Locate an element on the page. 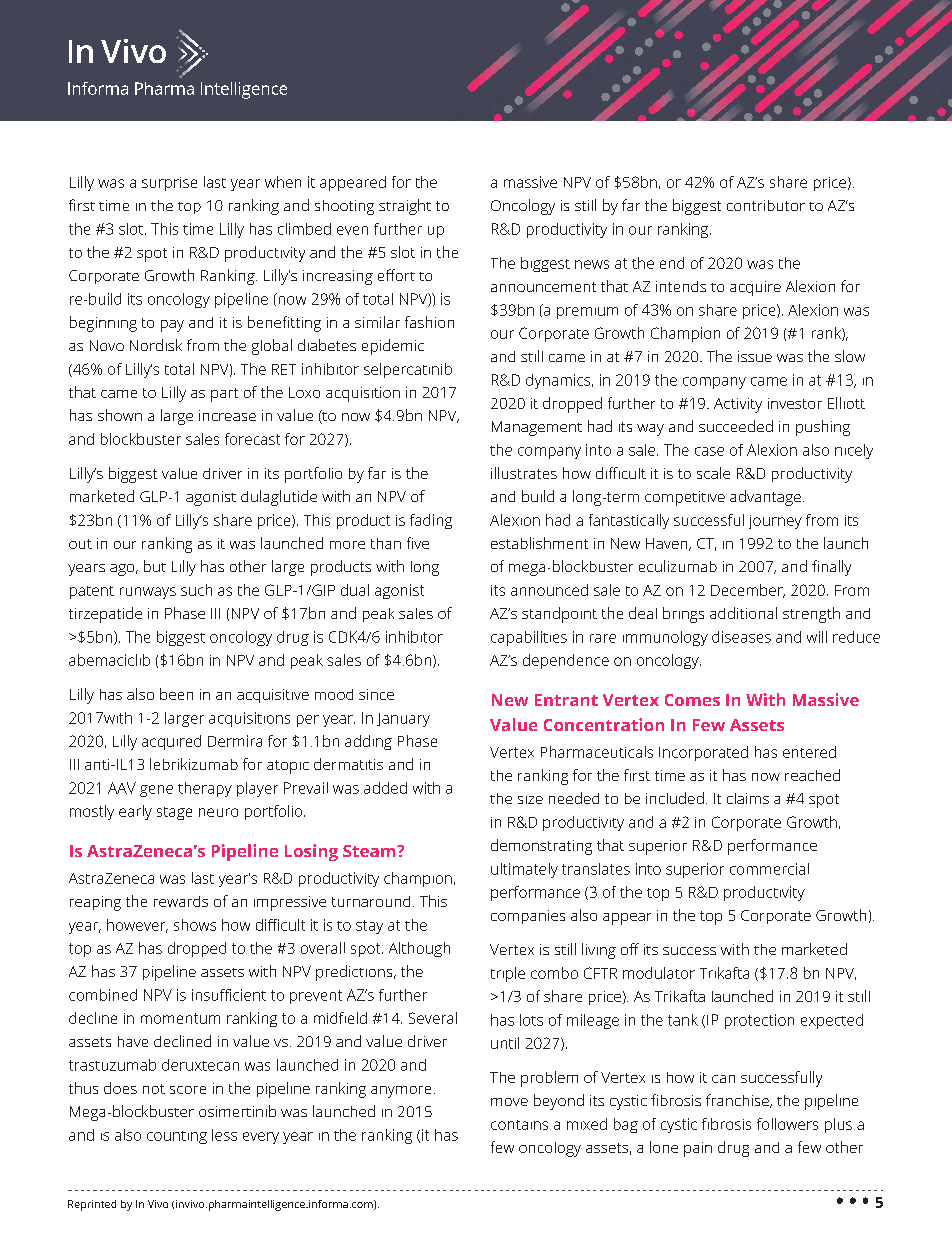  protection is located at coordinates (759, 1021).
